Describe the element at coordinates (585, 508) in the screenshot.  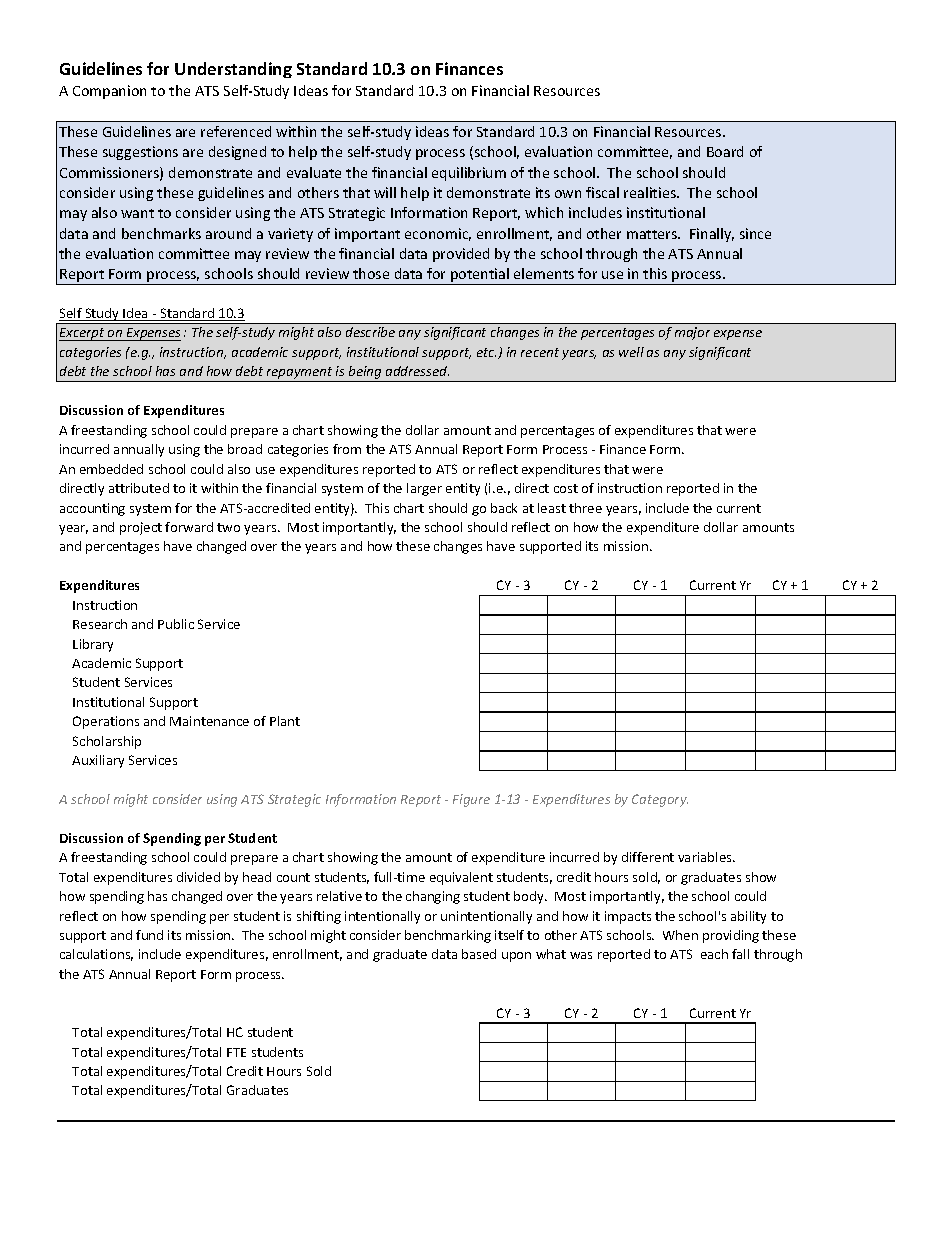
I see `three` at that location.
